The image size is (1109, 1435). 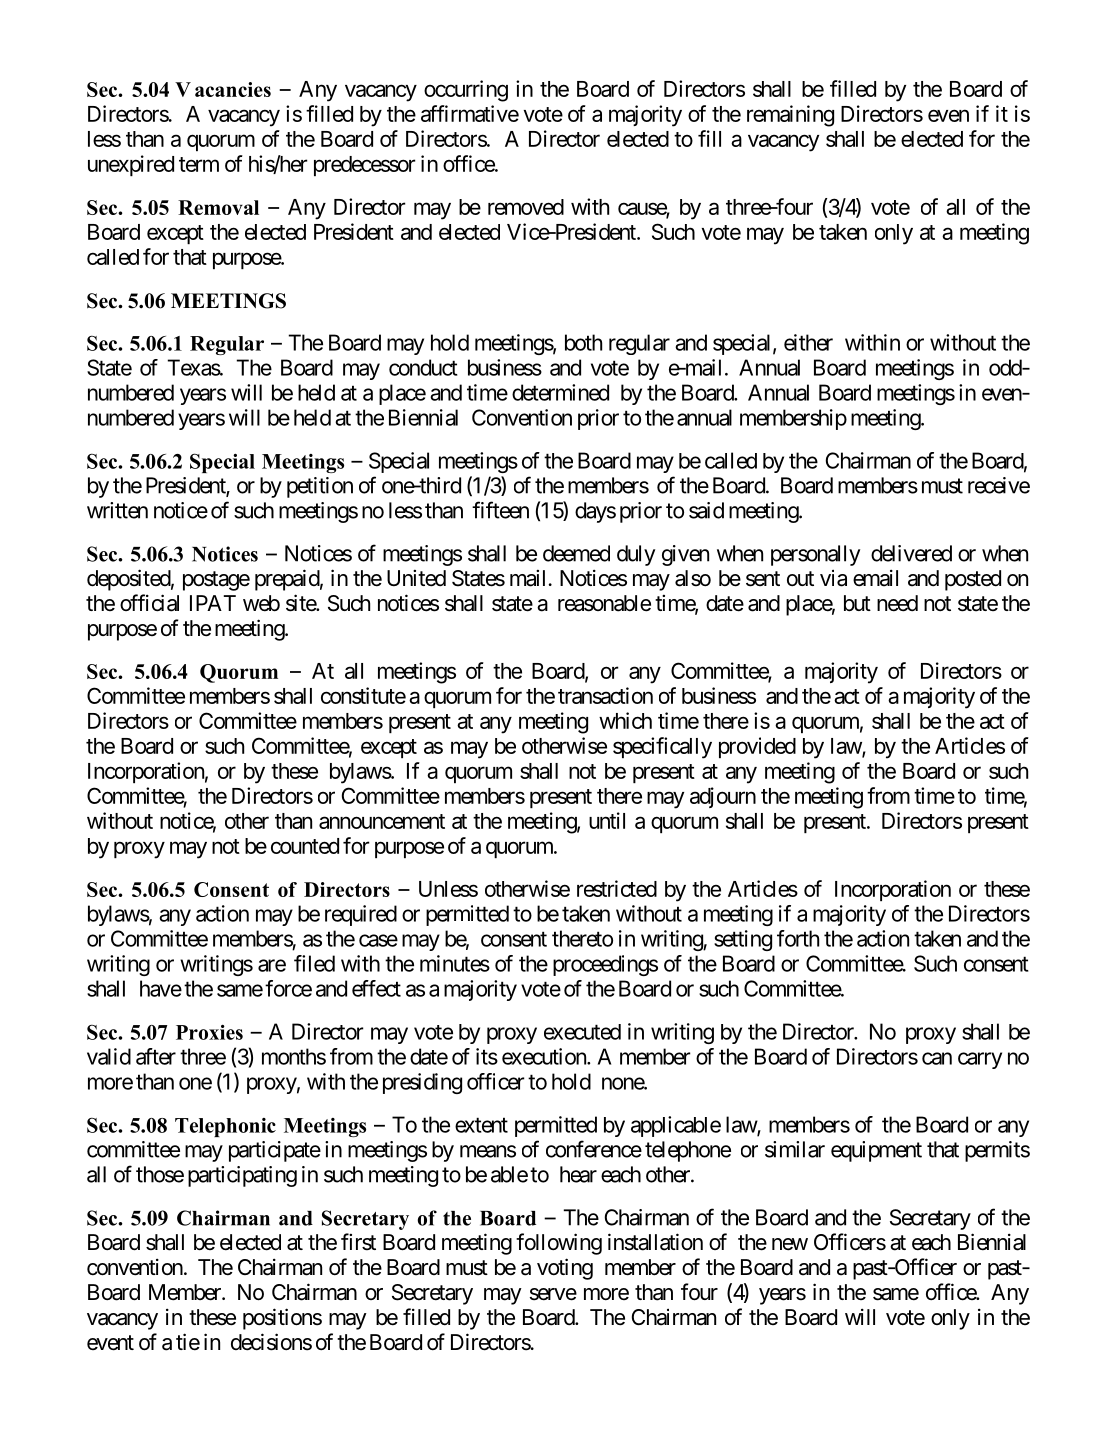 I want to click on provided, so click(x=757, y=747).
